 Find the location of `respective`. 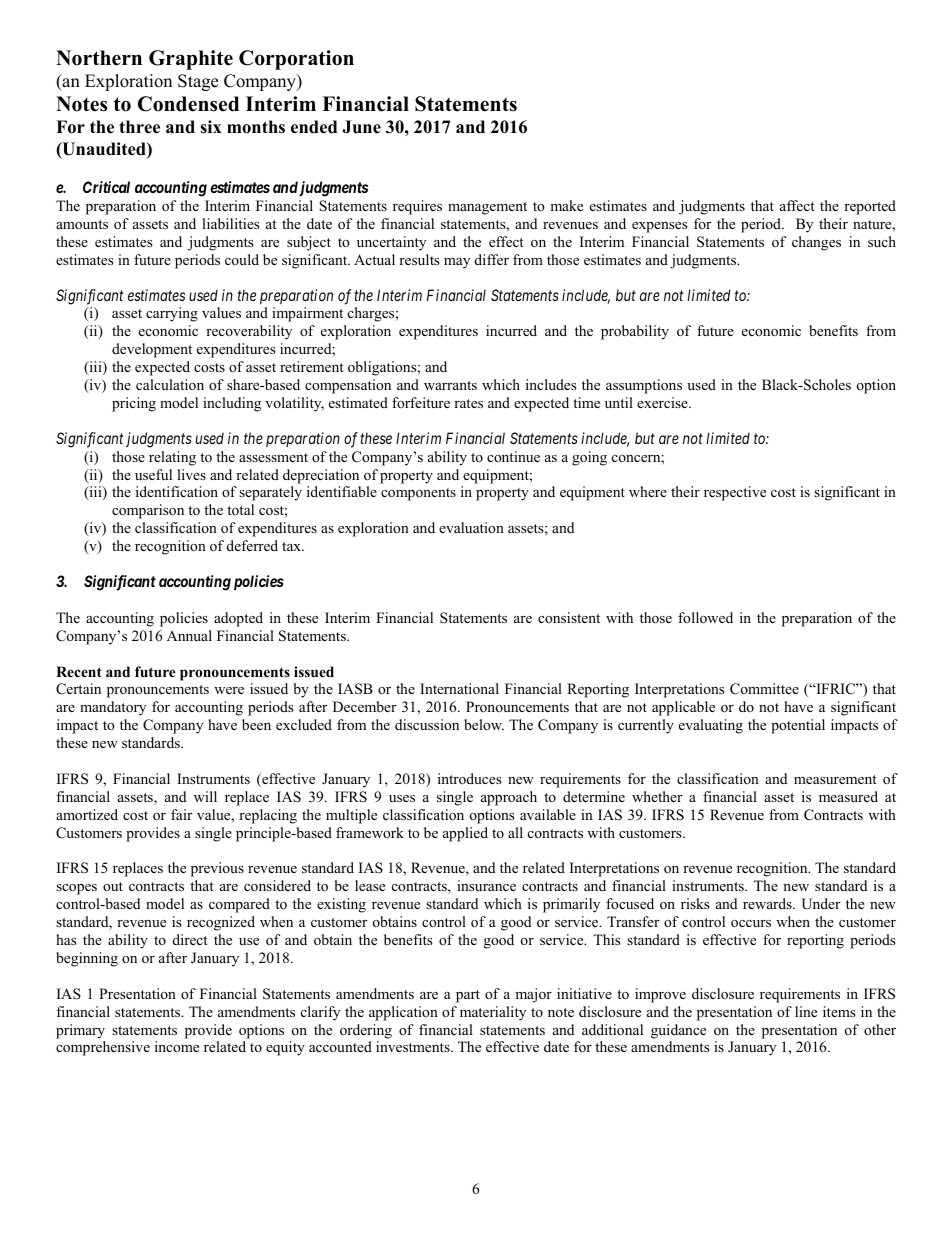

respective is located at coordinates (735, 493).
